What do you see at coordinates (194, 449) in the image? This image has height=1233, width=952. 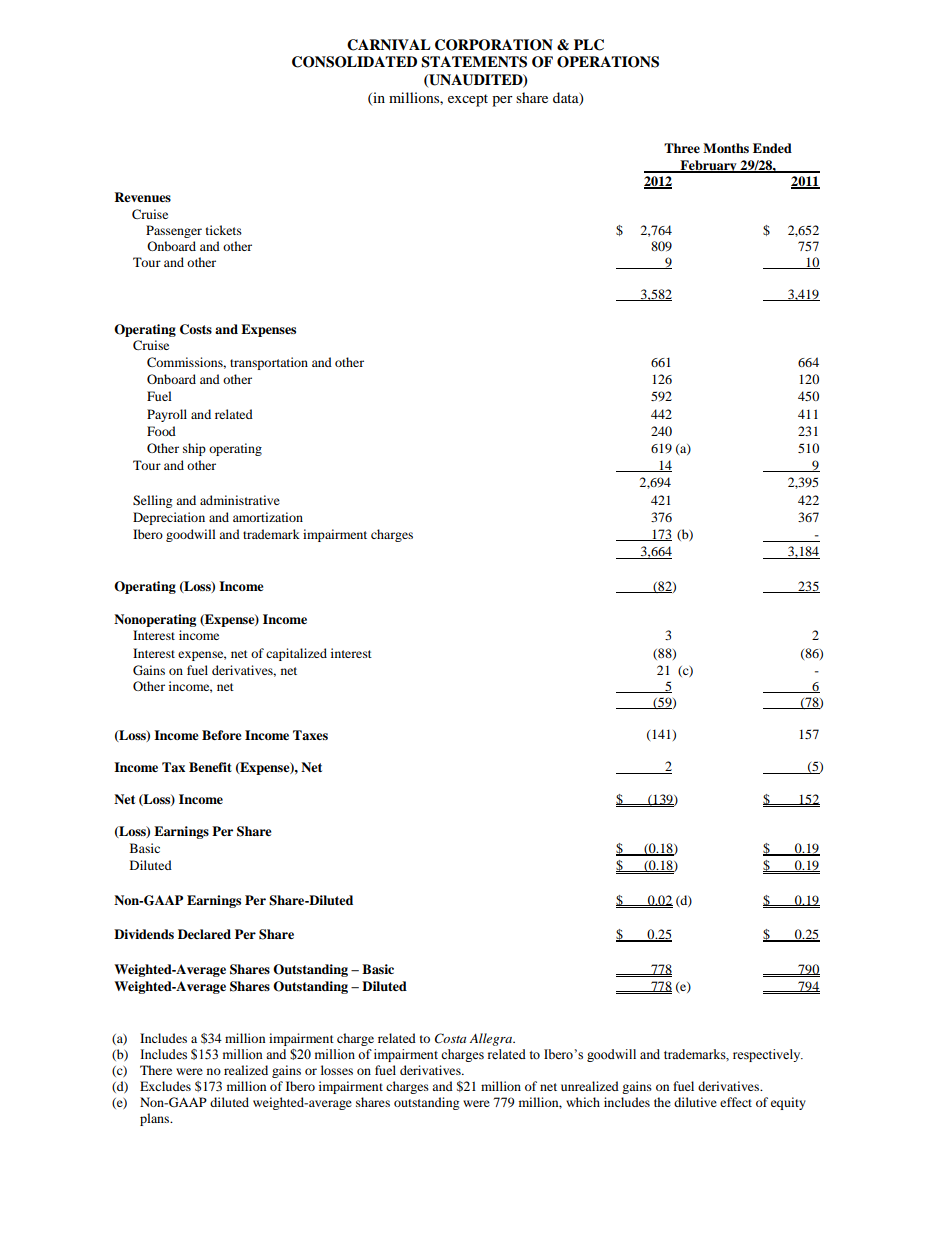 I see `ship` at bounding box center [194, 449].
